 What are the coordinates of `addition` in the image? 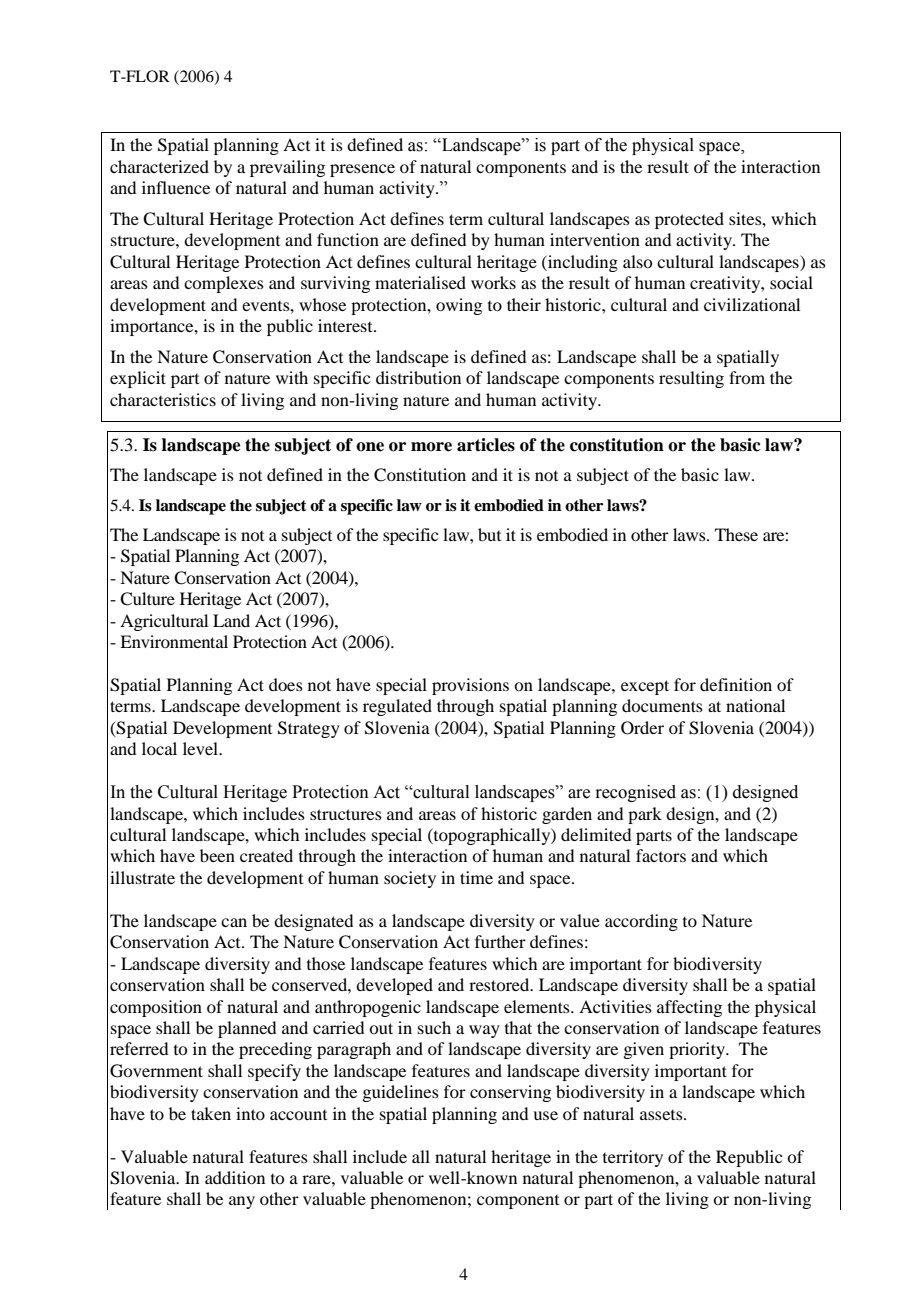 It's located at (235, 1177).
